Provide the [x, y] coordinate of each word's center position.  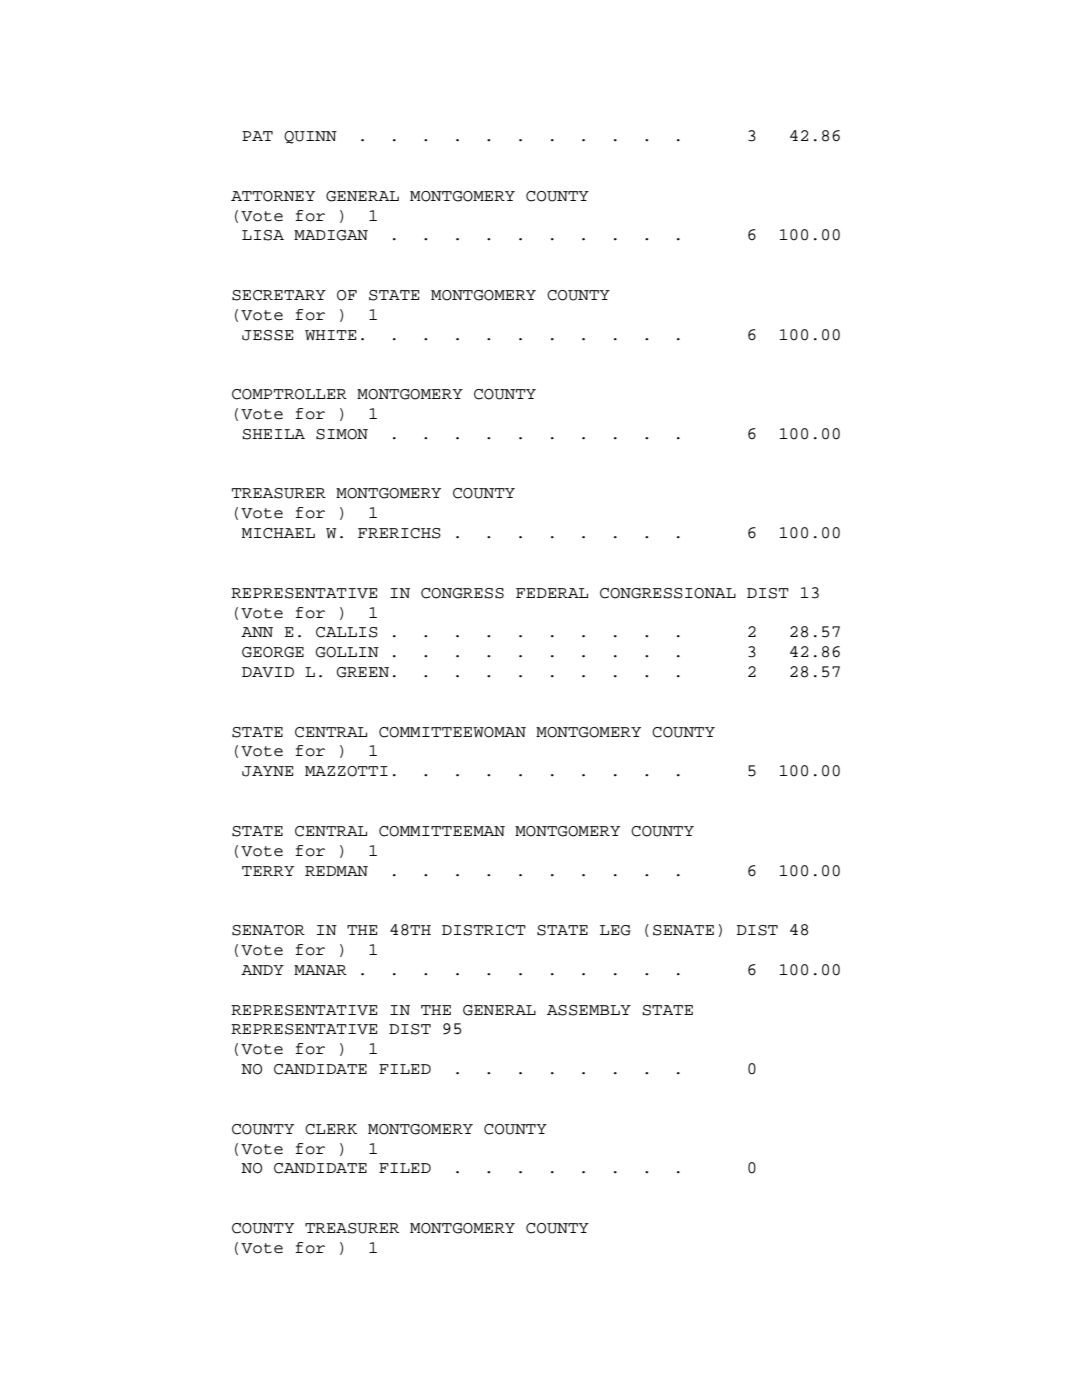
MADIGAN [331, 235]
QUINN [310, 137]
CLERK [331, 1129]
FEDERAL [552, 593]
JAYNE [267, 771]
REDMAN [336, 871]
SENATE [683, 930]
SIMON [342, 434]
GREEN [363, 672]
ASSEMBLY [589, 1010]
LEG [615, 930]
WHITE [330, 335]
